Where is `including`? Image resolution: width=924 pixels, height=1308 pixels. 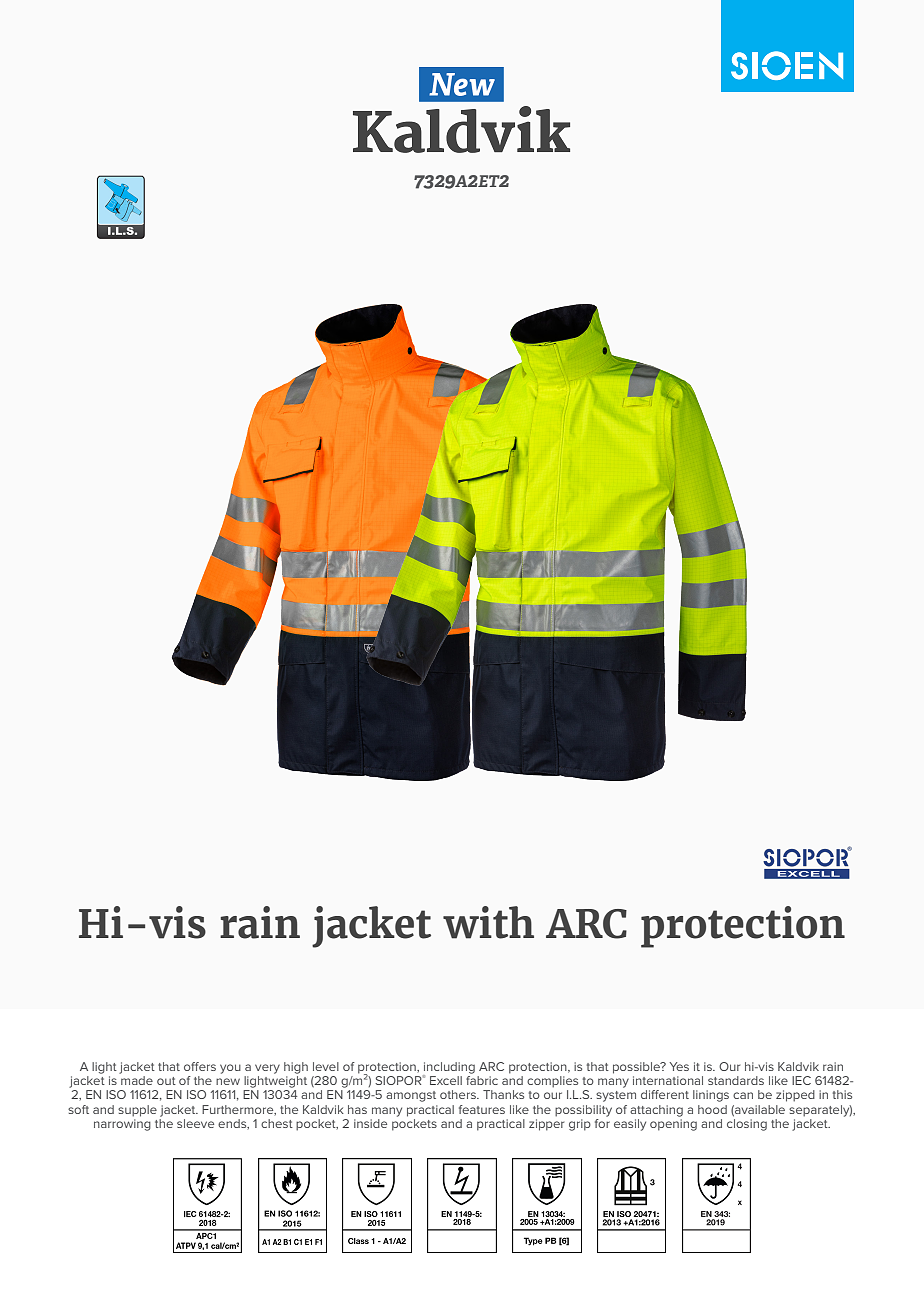 including is located at coordinates (449, 1069).
